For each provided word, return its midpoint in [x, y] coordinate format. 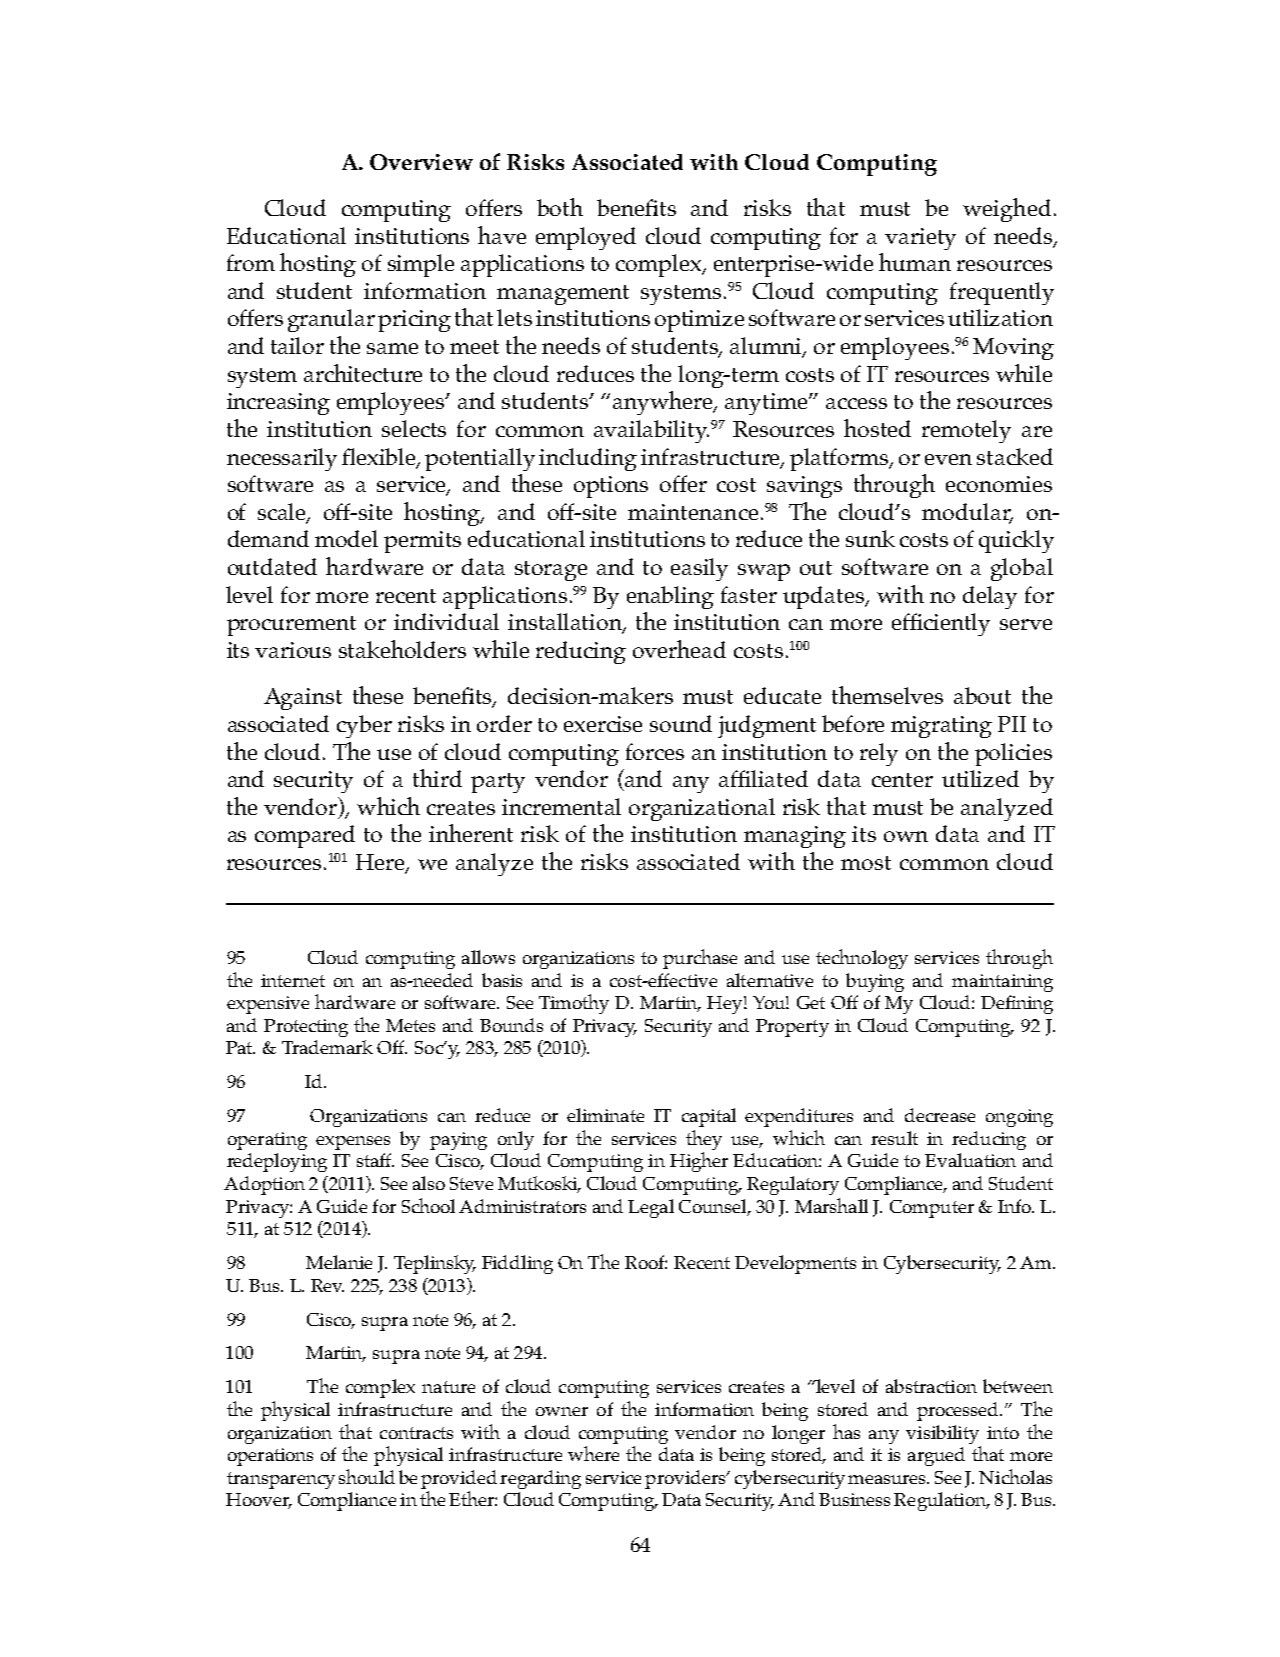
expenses [353, 1143]
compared [305, 836]
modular [967, 513]
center [902, 780]
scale [283, 513]
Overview [421, 162]
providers [686, 1479]
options [611, 487]
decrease [940, 1115]
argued [936, 1456]
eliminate [605, 1115]
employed [586, 238]
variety [920, 239]
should [367, 1476]
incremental [561, 806]
